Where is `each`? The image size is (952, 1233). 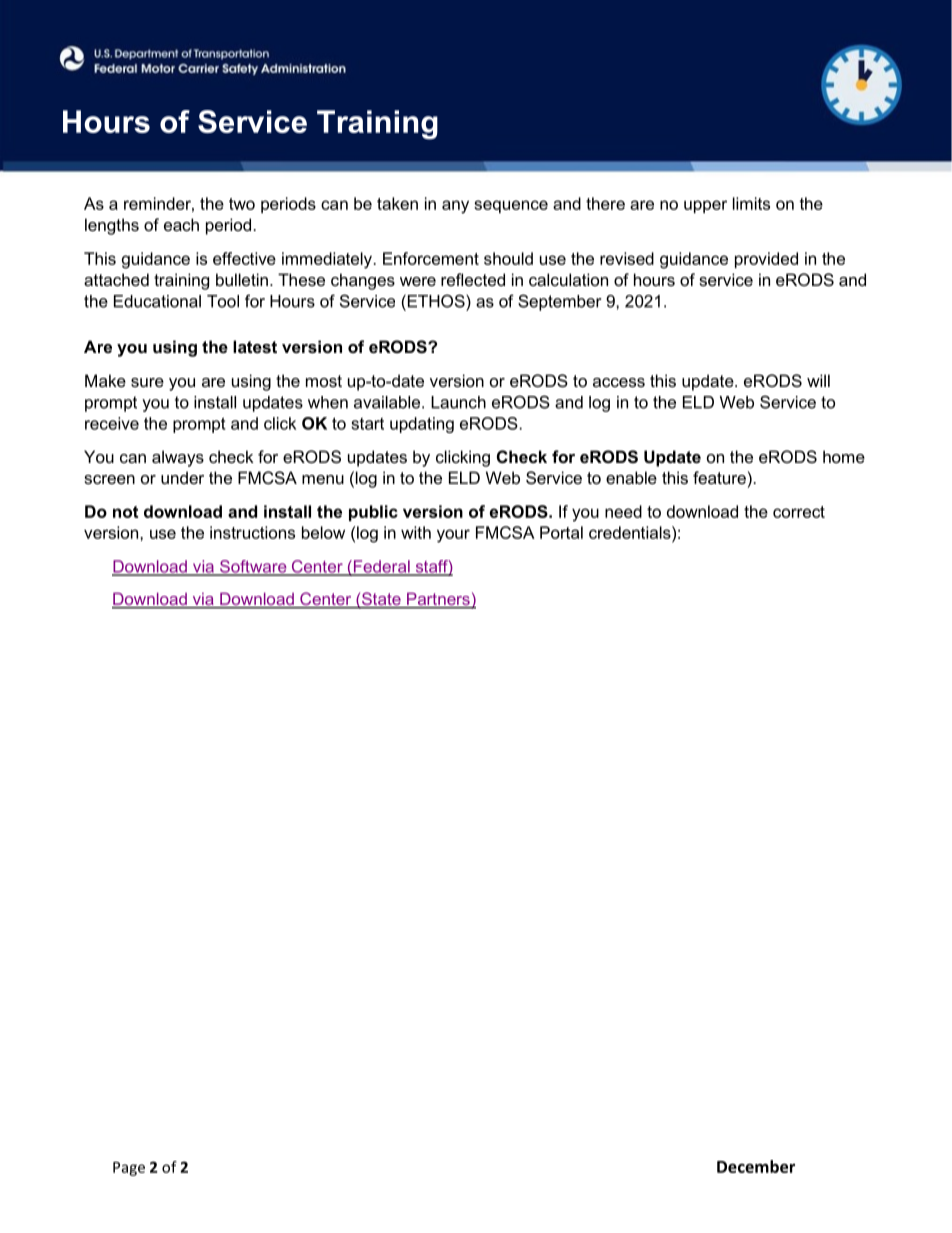 each is located at coordinates (181, 224).
